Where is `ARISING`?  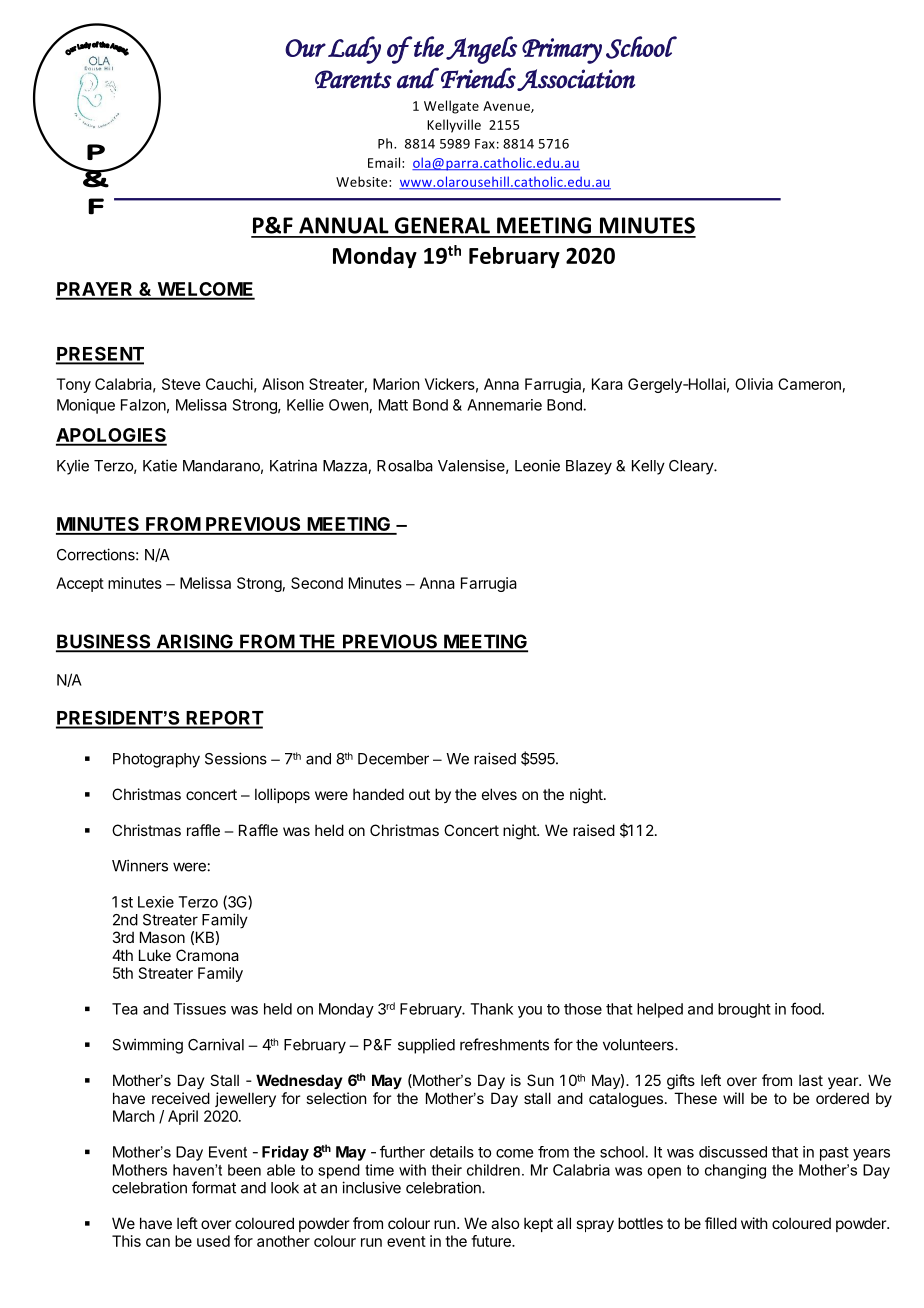
ARISING is located at coordinates (194, 642).
